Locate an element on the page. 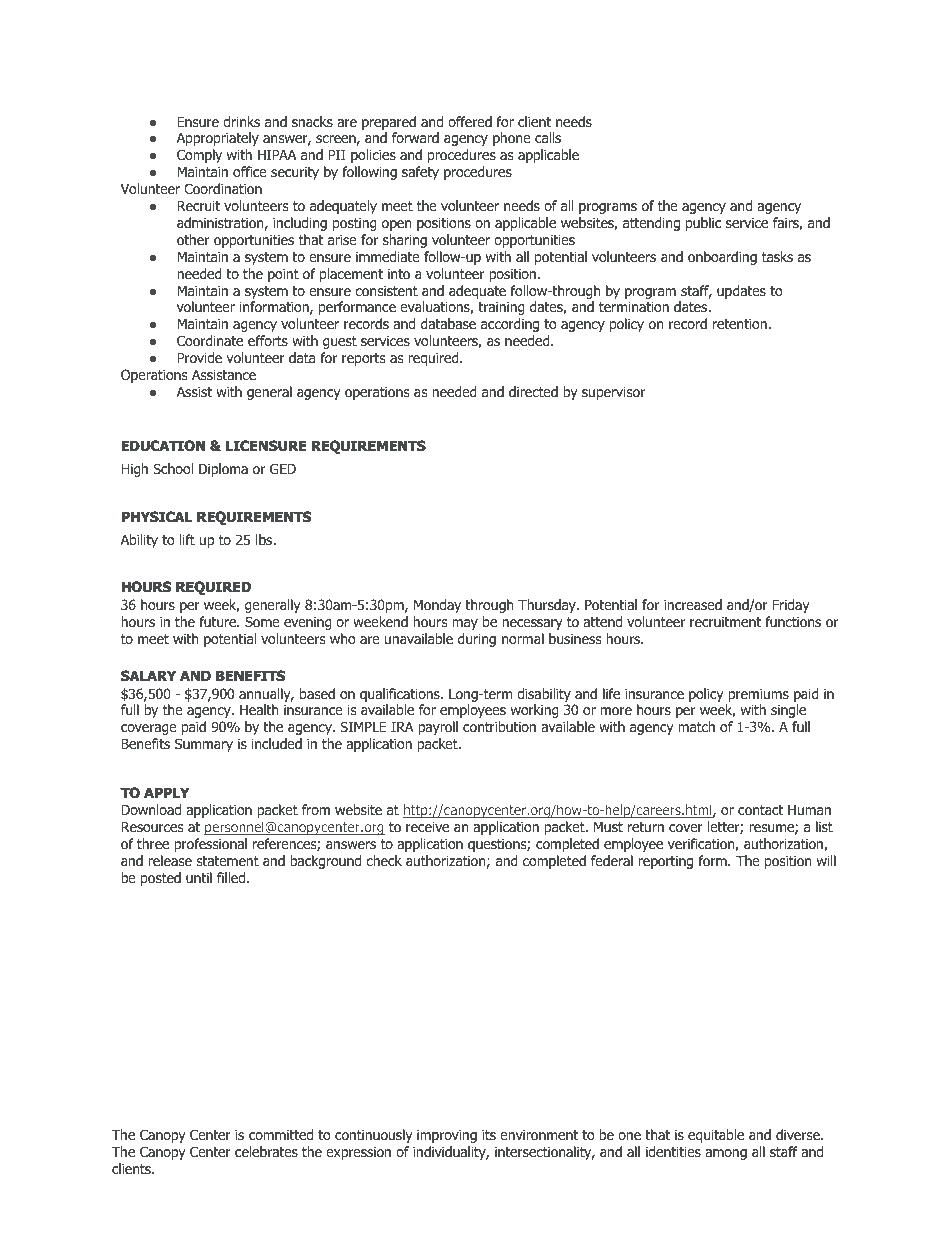  equitable is located at coordinates (716, 1136).
